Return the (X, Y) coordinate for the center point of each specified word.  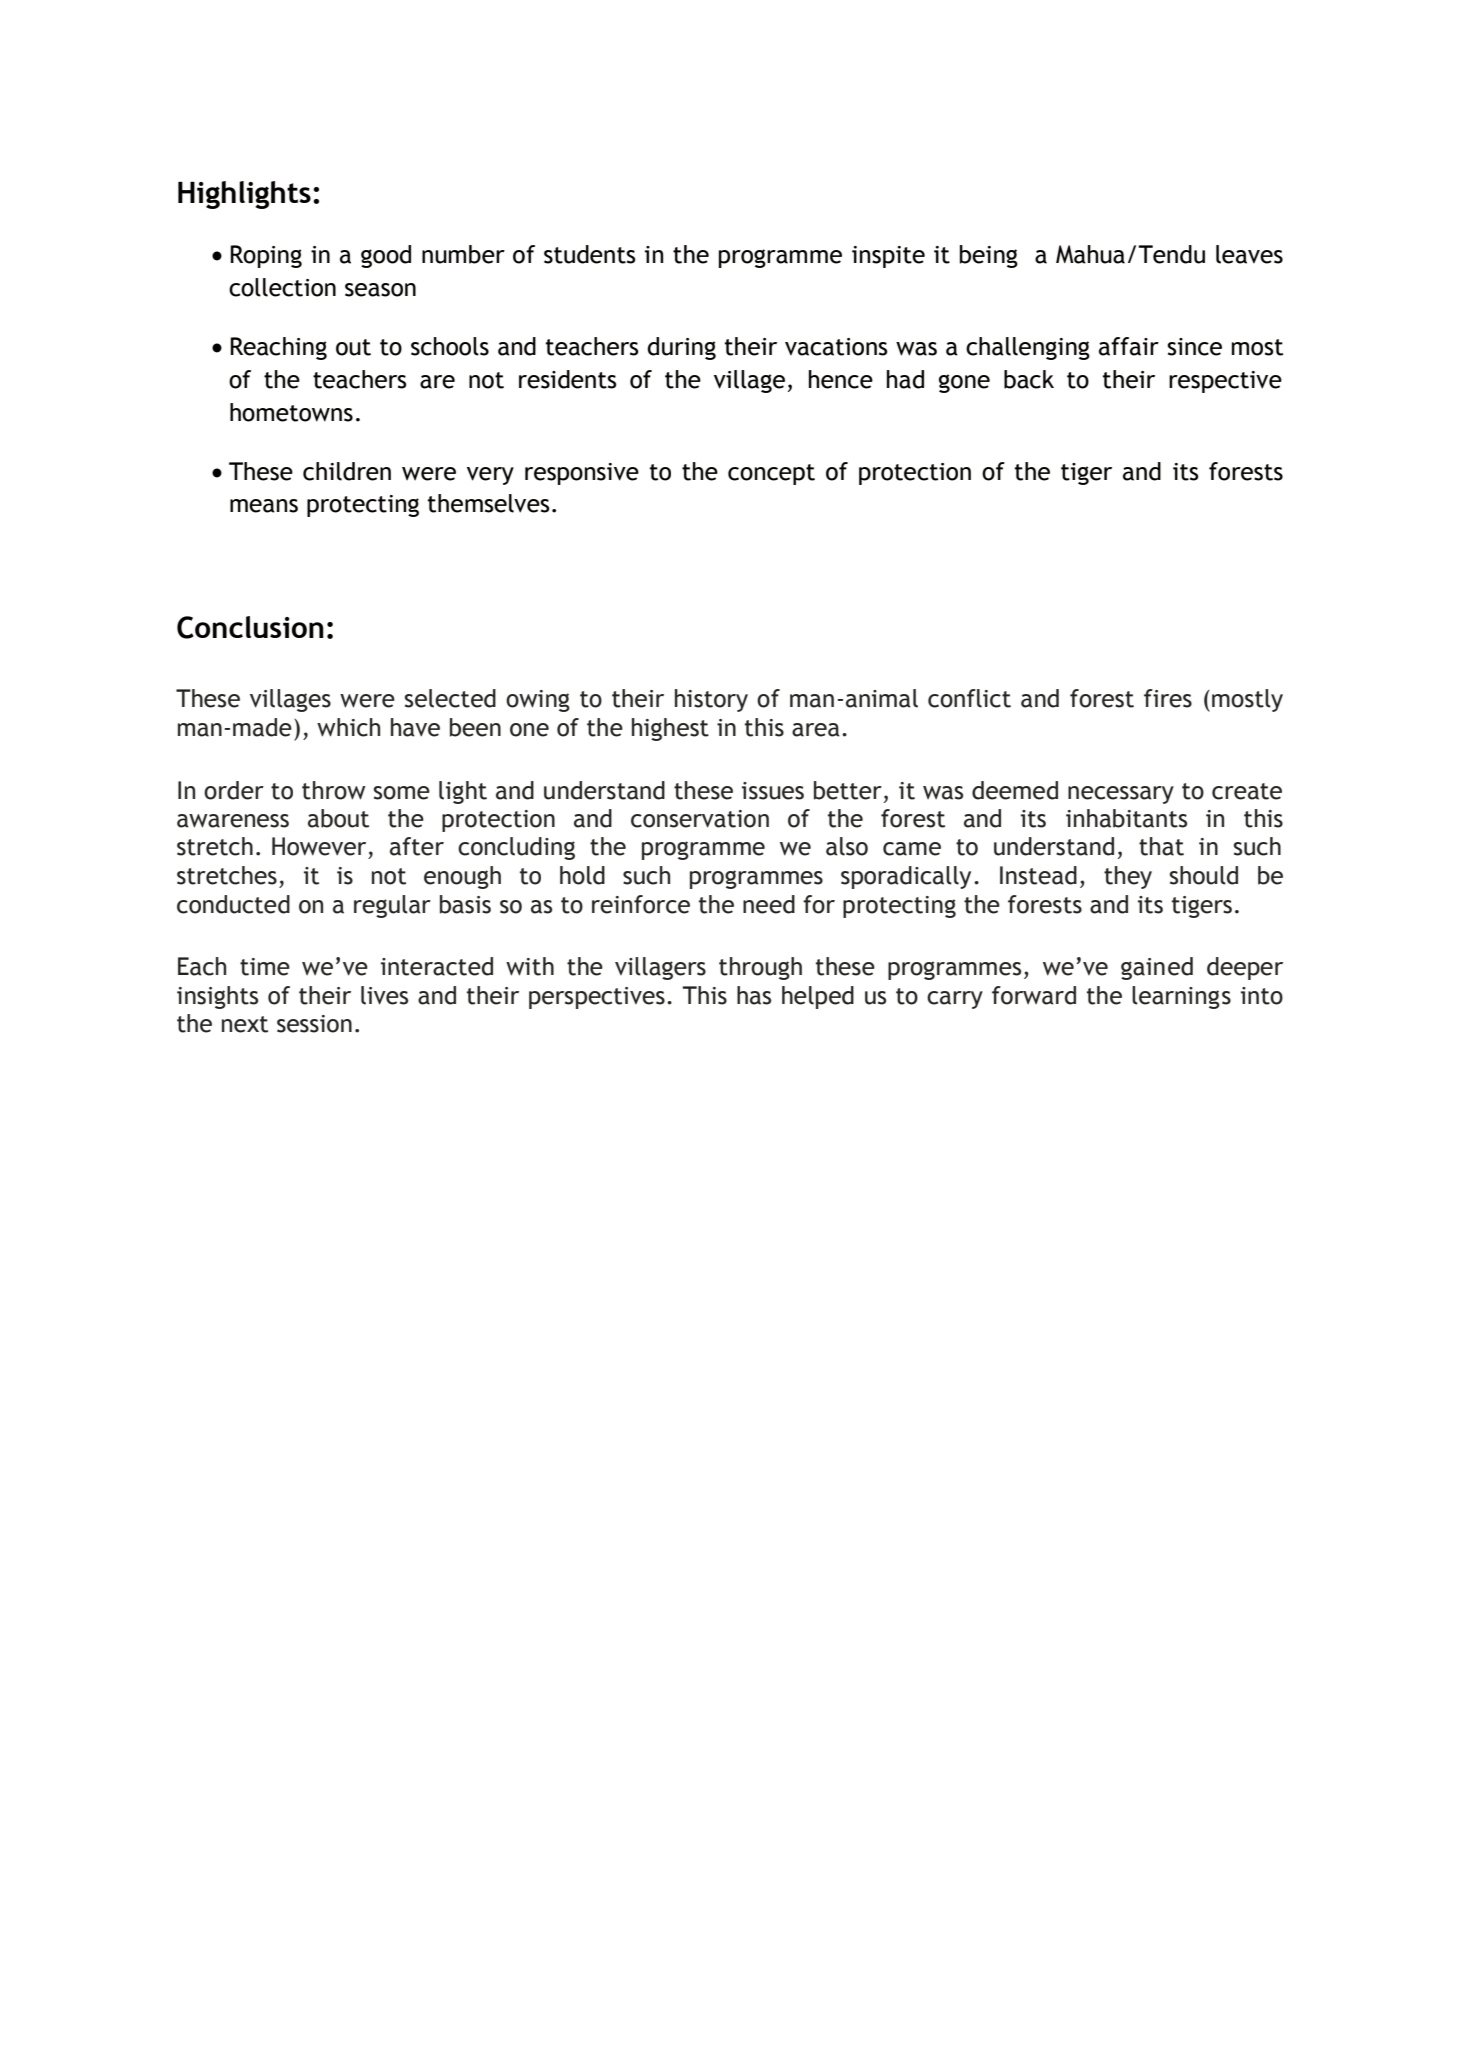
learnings (1181, 997)
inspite (888, 257)
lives (384, 995)
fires (1168, 698)
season (380, 290)
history (711, 700)
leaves (1249, 254)
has (754, 995)
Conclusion (250, 627)
